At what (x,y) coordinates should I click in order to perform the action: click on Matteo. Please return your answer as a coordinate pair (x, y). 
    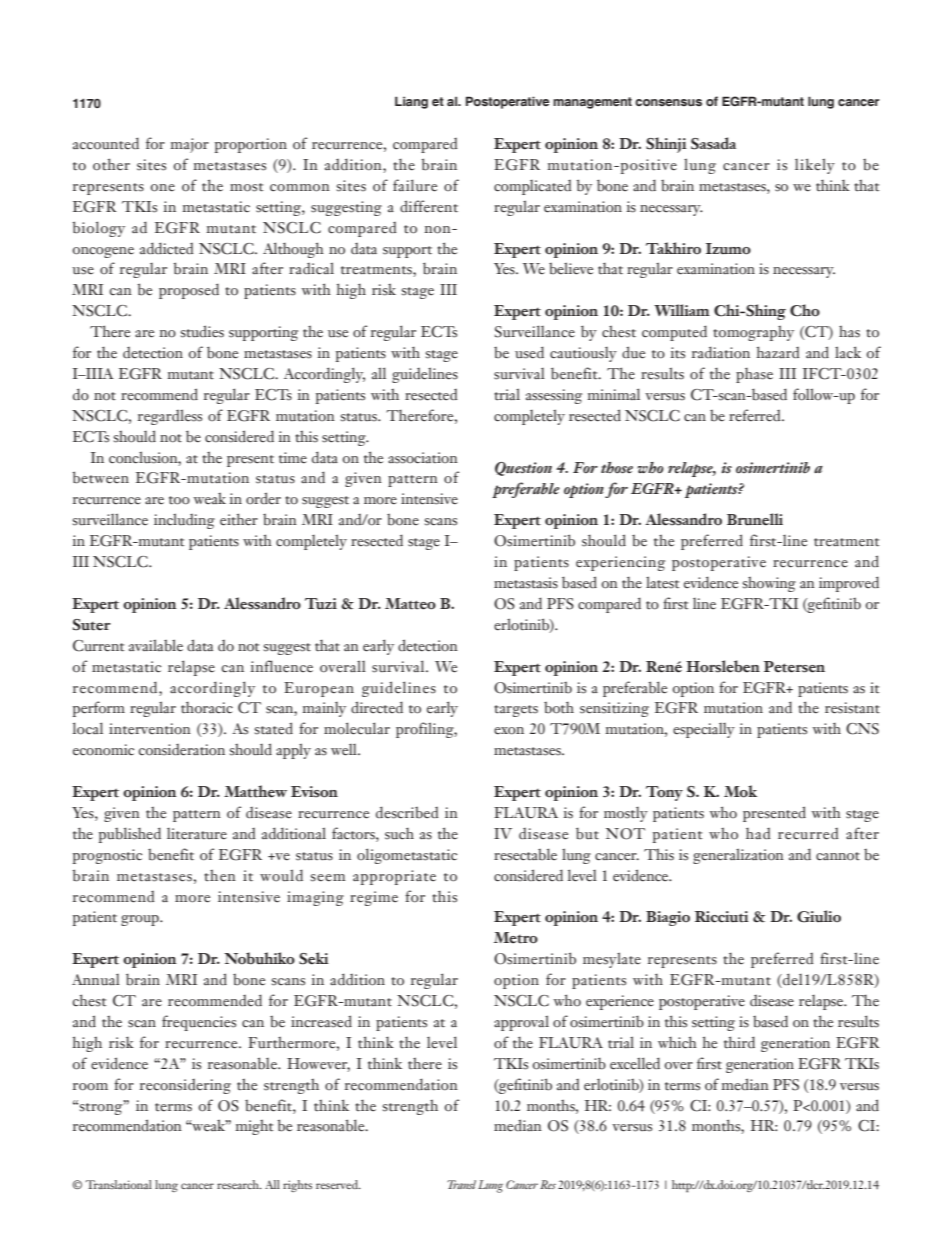
    Looking at the image, I should click on (410, 604).
